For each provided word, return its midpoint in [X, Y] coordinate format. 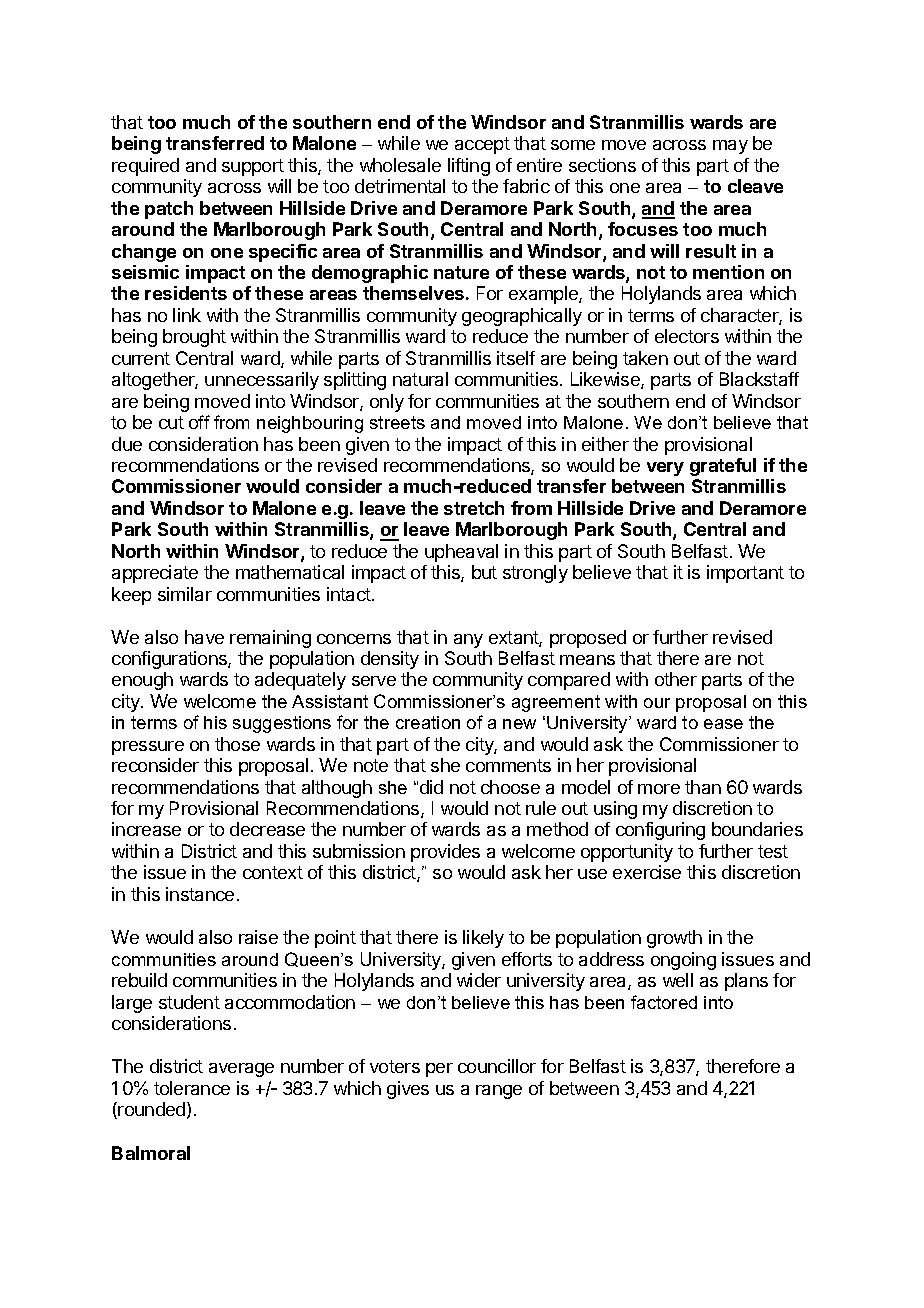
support [253, 167]
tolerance [192, 1088]
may [730, 147]
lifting [469, 167]
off [199, 422]
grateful [723, 467]
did [431, 787]
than [703, 787]
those [237, 744]
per [439, 1070]
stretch [474, 508]
